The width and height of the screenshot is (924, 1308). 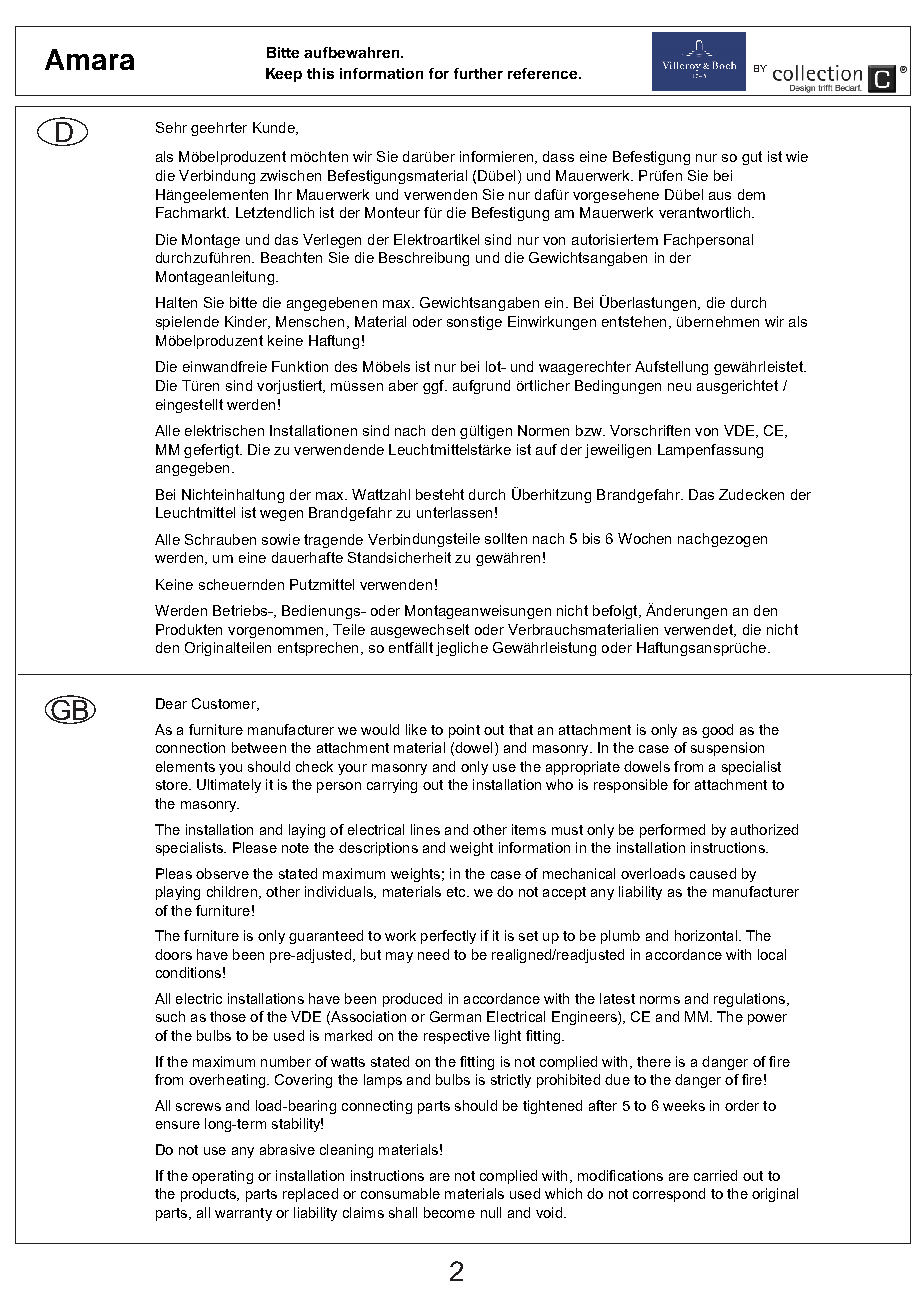 I want to click on need, so click(x=433, y=954).
